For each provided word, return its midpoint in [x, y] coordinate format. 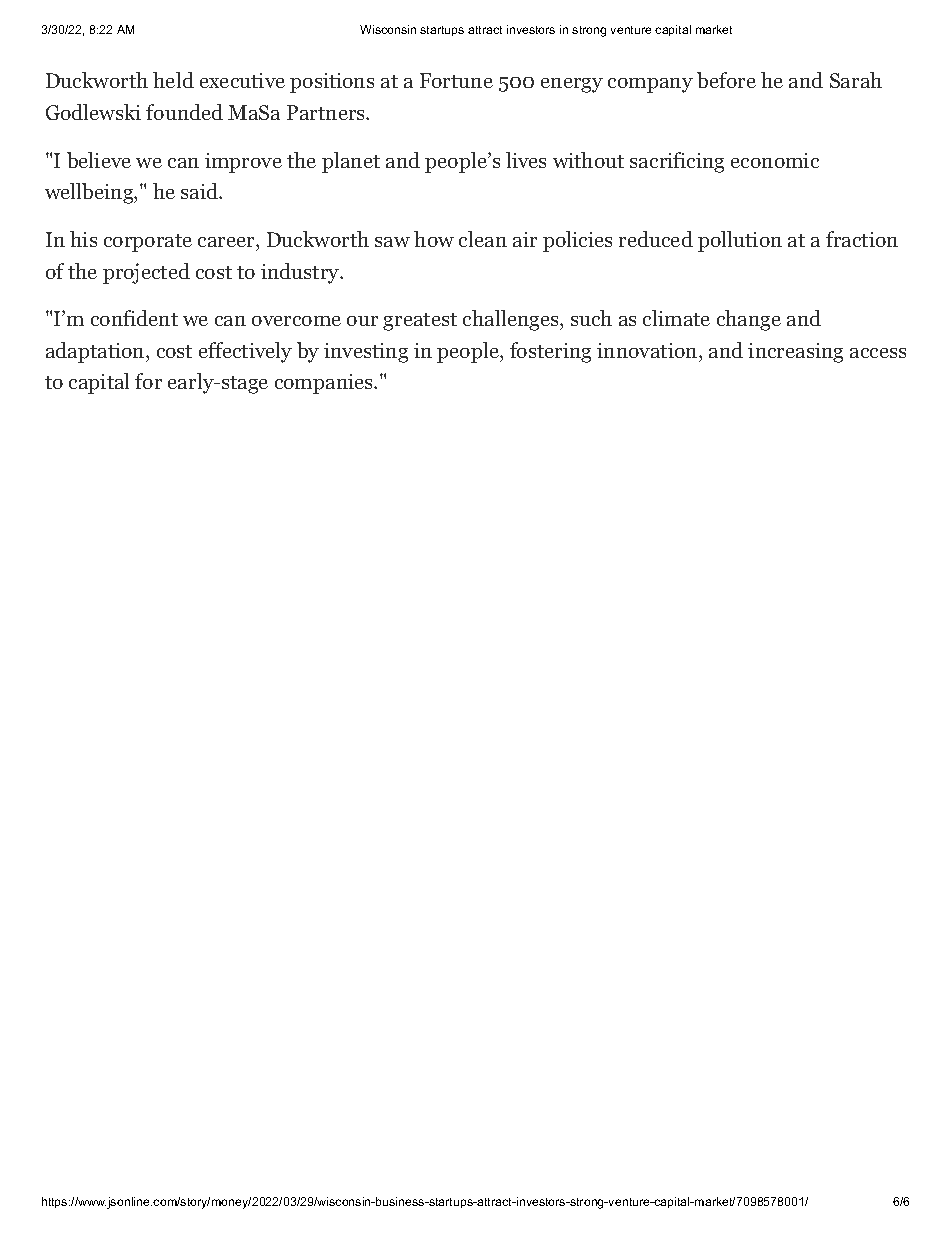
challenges [512, 320]
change [749, 320]
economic [775, 160]
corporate [148, 243]
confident [134, 318]
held [173, 80]
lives [526, 160]
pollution [740, 241]
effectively [245, 352]
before [726, 80]
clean [483, 239]
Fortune [456, 80]
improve [243, 163]
